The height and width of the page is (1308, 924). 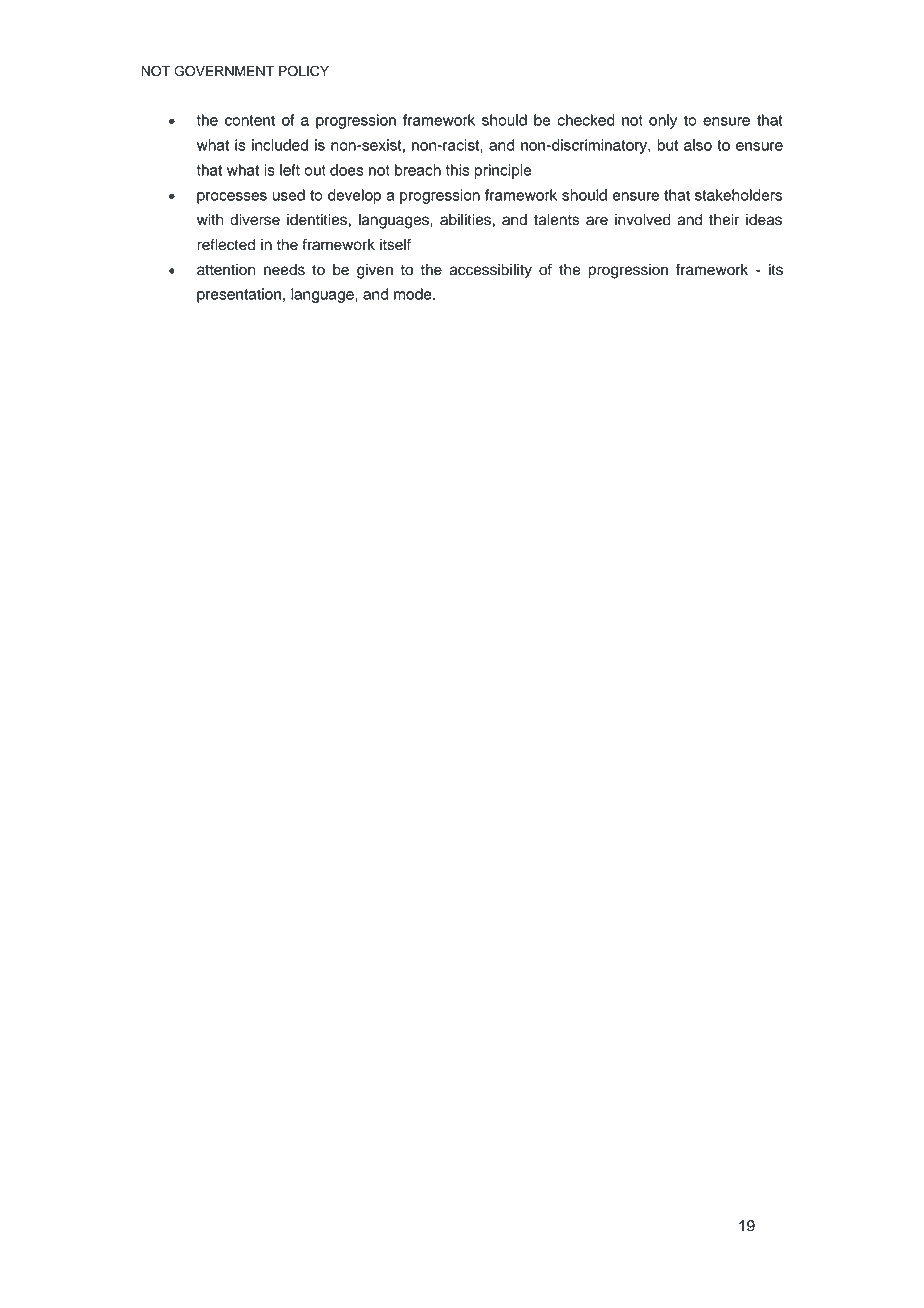 What do you see at coordinates (586, 120) in the page?
I see `checked` at bounding box center [586, 120].
